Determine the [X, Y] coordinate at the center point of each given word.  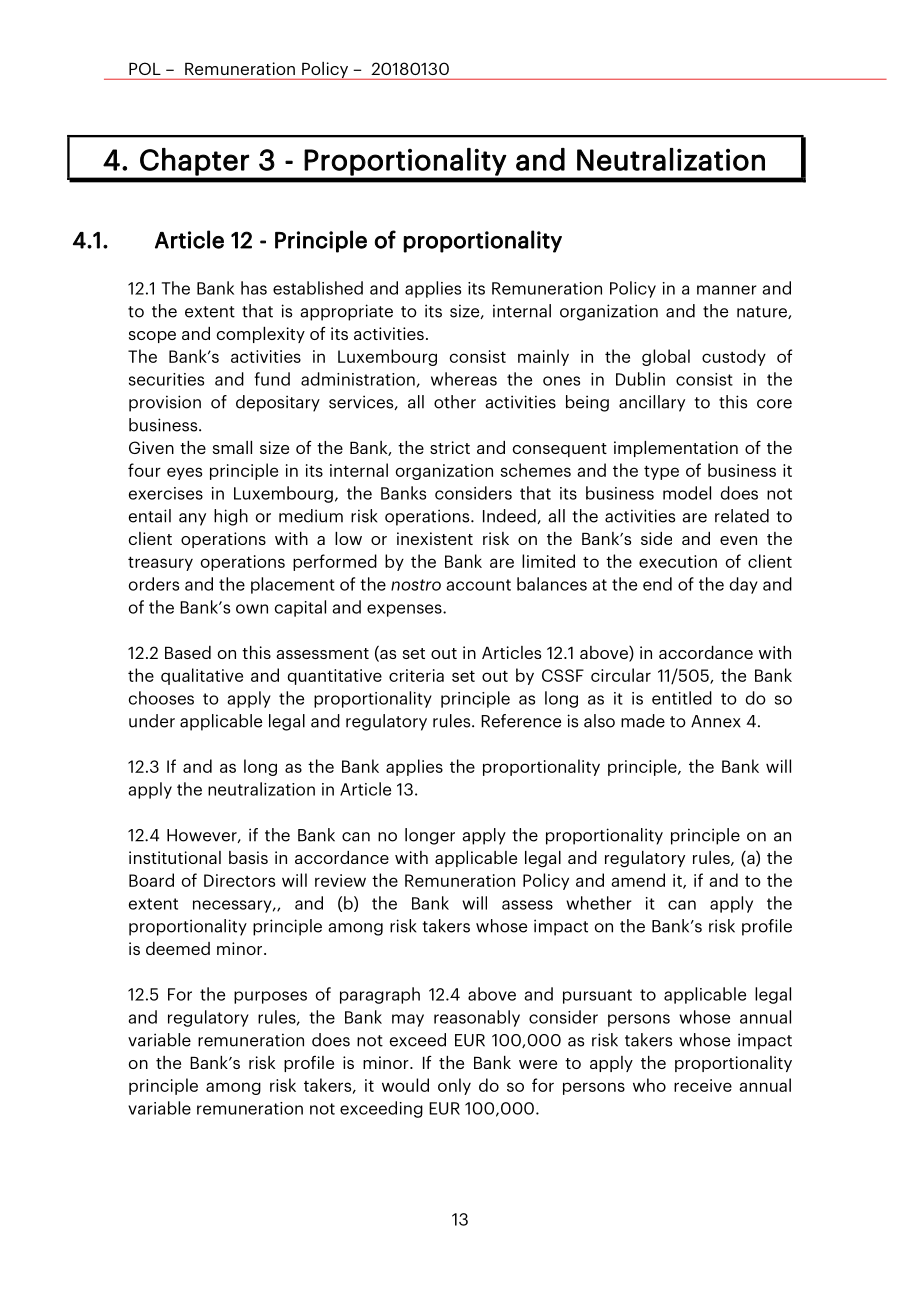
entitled [682, 698]
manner [727, 290]
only [454, 1086]
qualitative [202, 676]
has [254, 288]
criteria [416, 675]
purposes [270, 997]
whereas [464, 379]
